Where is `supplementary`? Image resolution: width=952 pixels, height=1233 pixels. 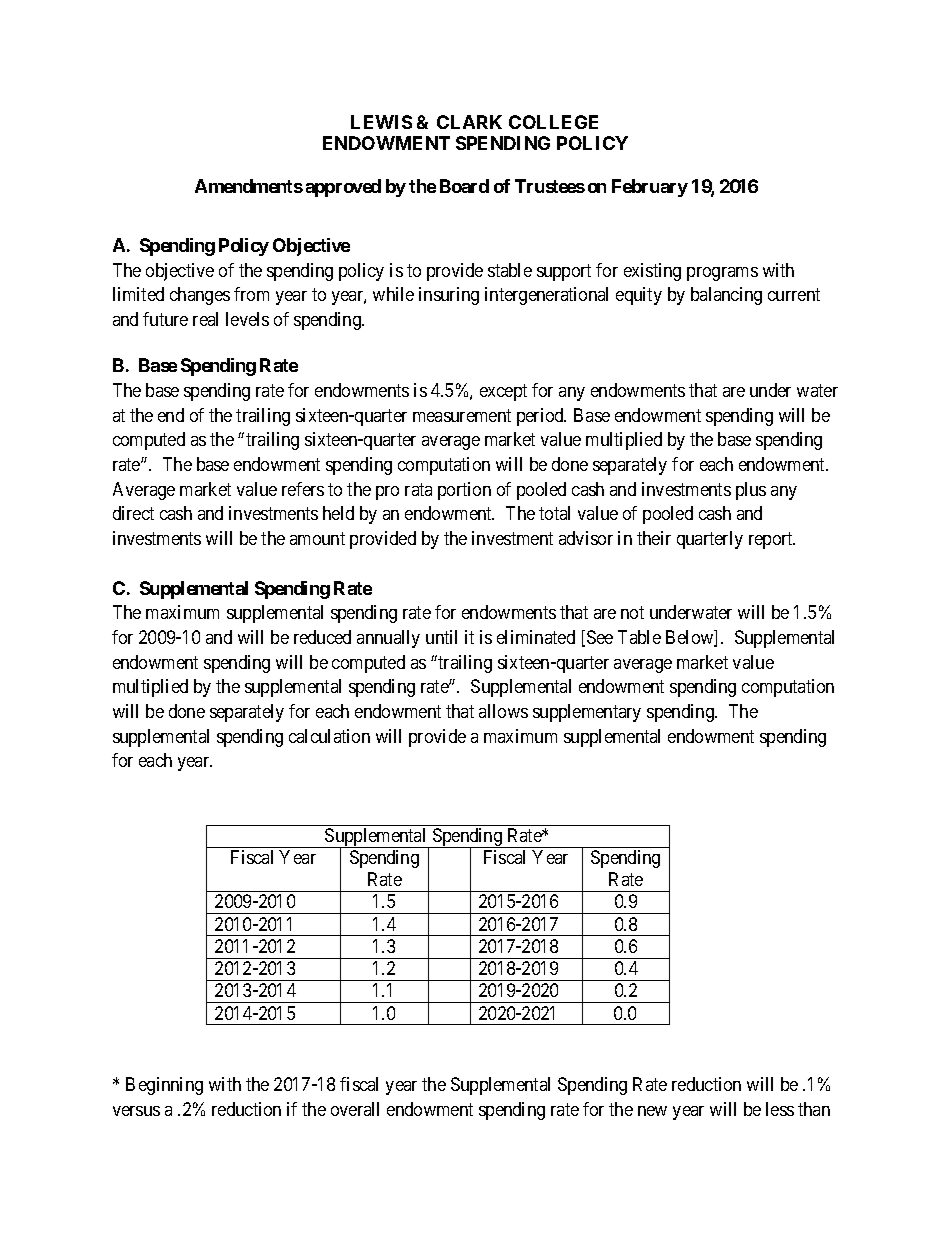 supplementary is located at coordinates (587, 713).
